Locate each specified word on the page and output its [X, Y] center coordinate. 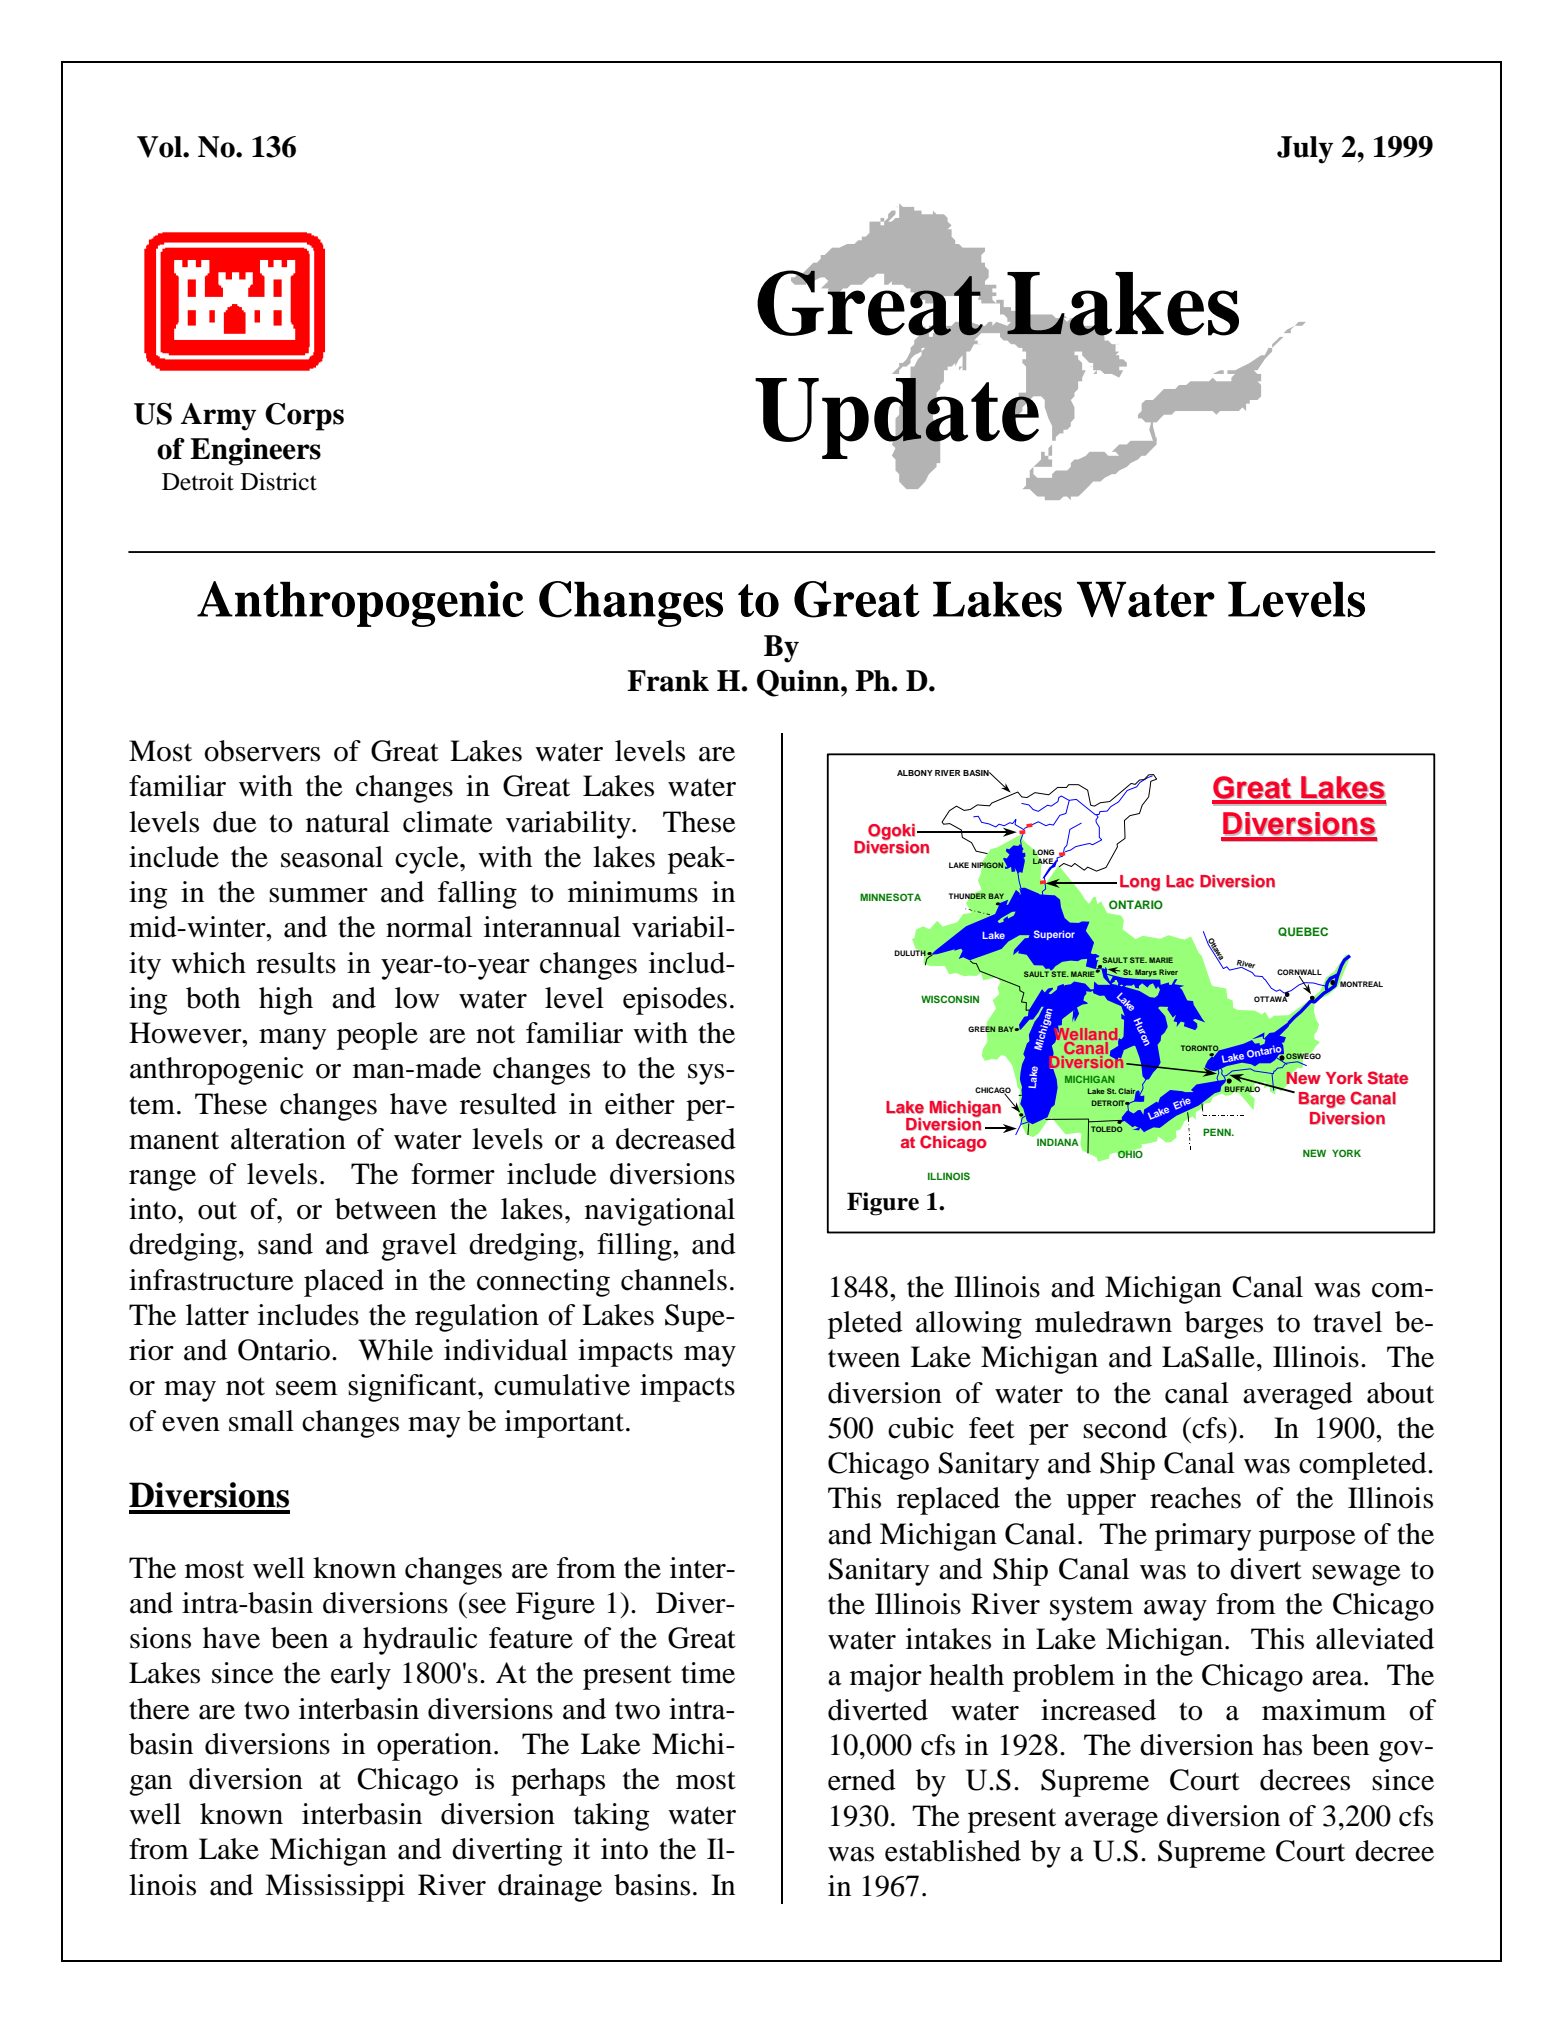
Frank [668, 681]
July [1305, 150]
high [286, 1001]
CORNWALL [1299, 973]
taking [612, 1817]
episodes [675, 1001]
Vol [160, 147]
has [1282, 1745]
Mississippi [335, 1888]
